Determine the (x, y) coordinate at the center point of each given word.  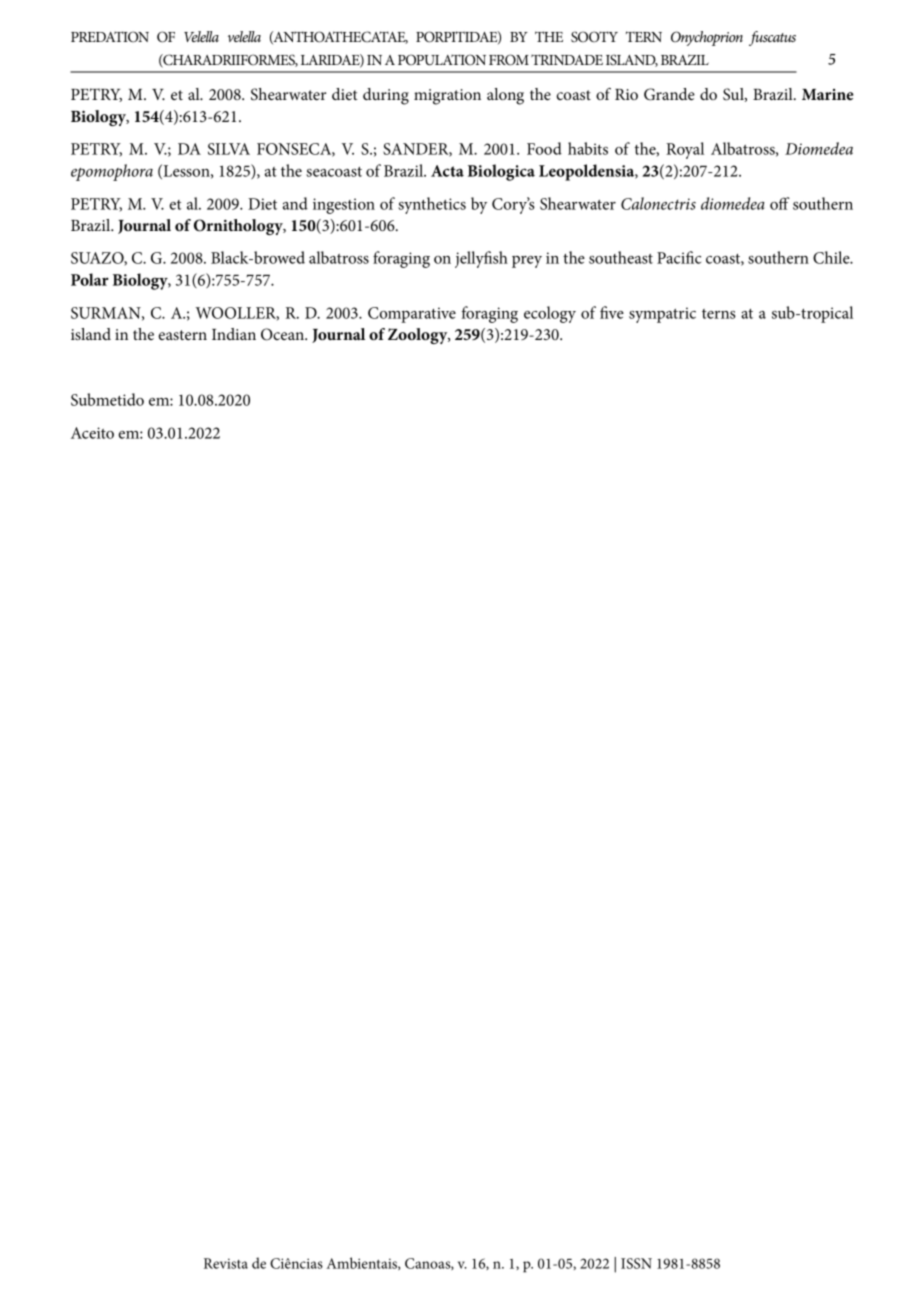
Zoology (419, 336)
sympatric (662, 315)
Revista (226, 1263)
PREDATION (110, 37)
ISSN (636, 1263)
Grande (669, 94)
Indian (234, 334)
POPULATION (442, 60)
